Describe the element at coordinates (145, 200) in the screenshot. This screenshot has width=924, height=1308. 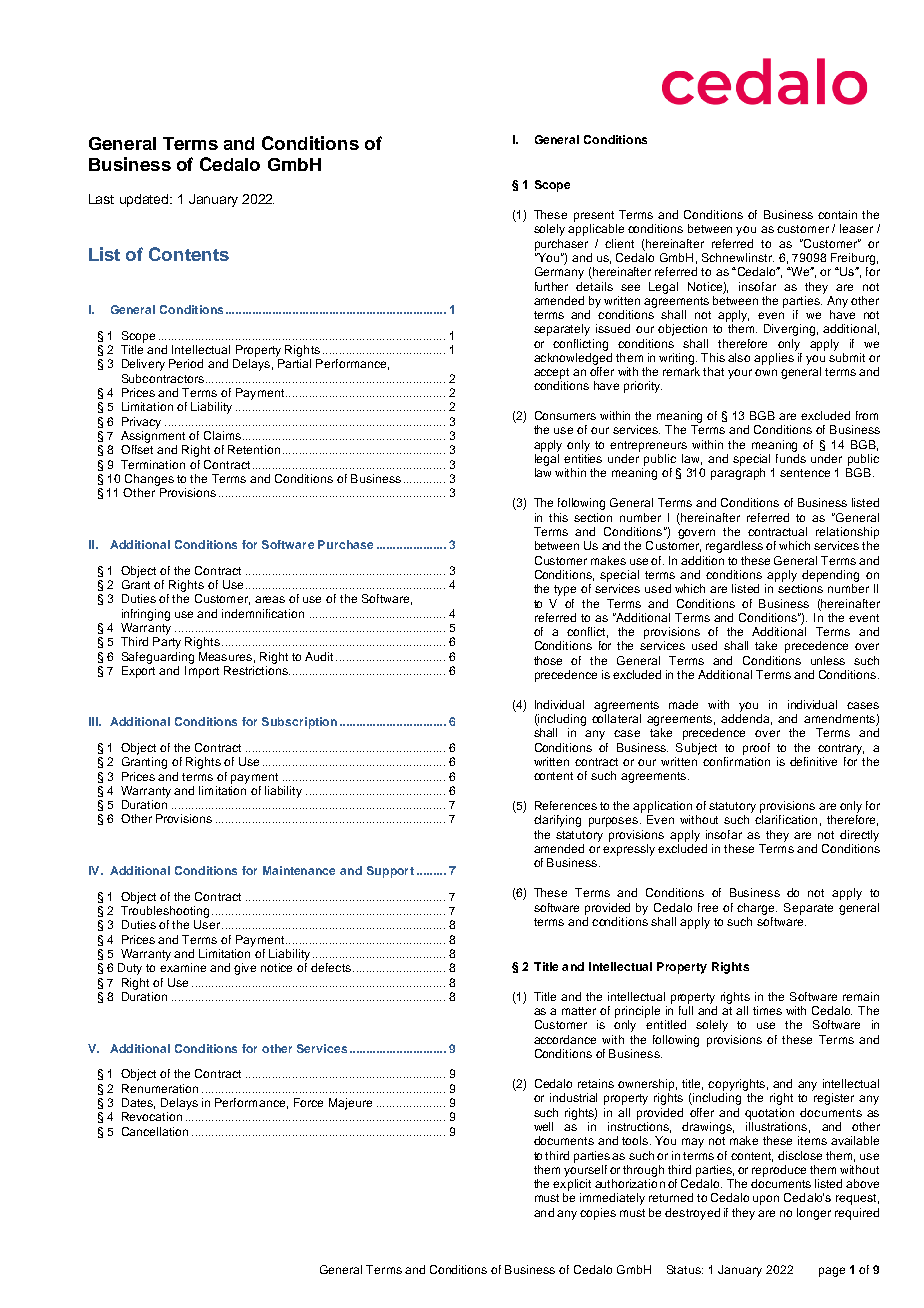
I see `updated` at that location.
